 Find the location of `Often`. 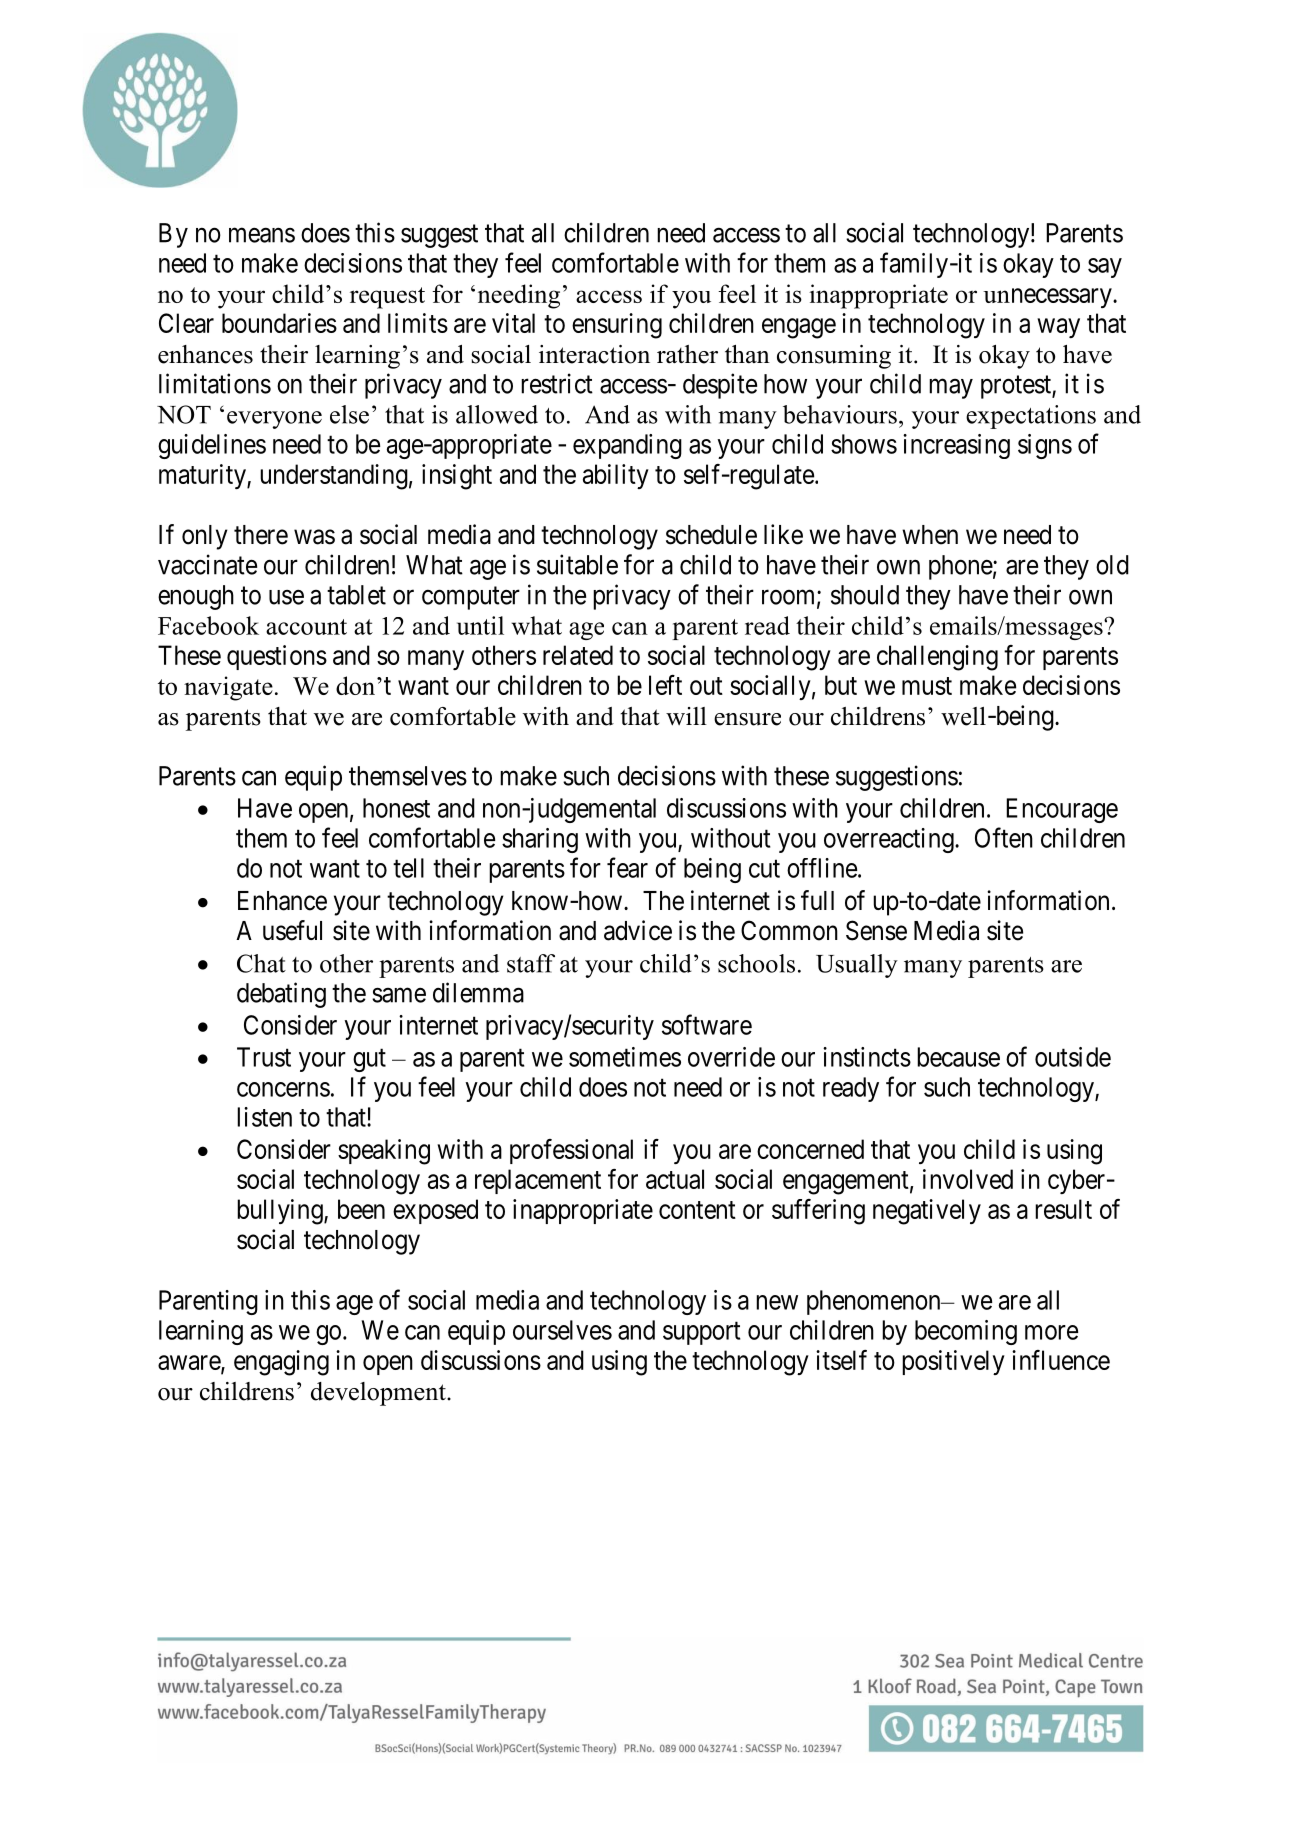

Often is located at coordinates (1004, 837).
